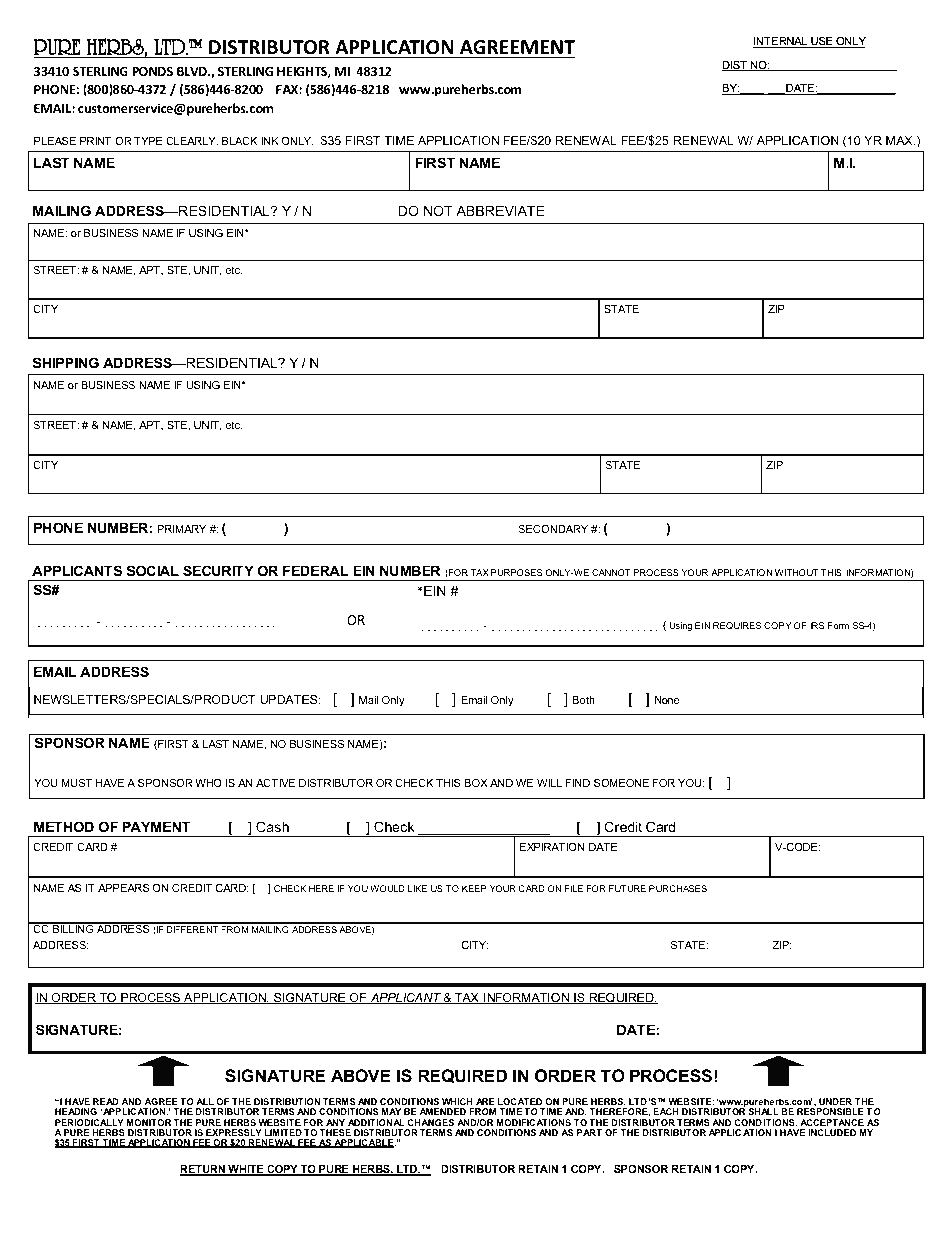 Image resolution: width=952 pixels, height=1233 pixels. Describe the element at coordinates (443, 1111) in the document. I see `AMENDED` at that location.
